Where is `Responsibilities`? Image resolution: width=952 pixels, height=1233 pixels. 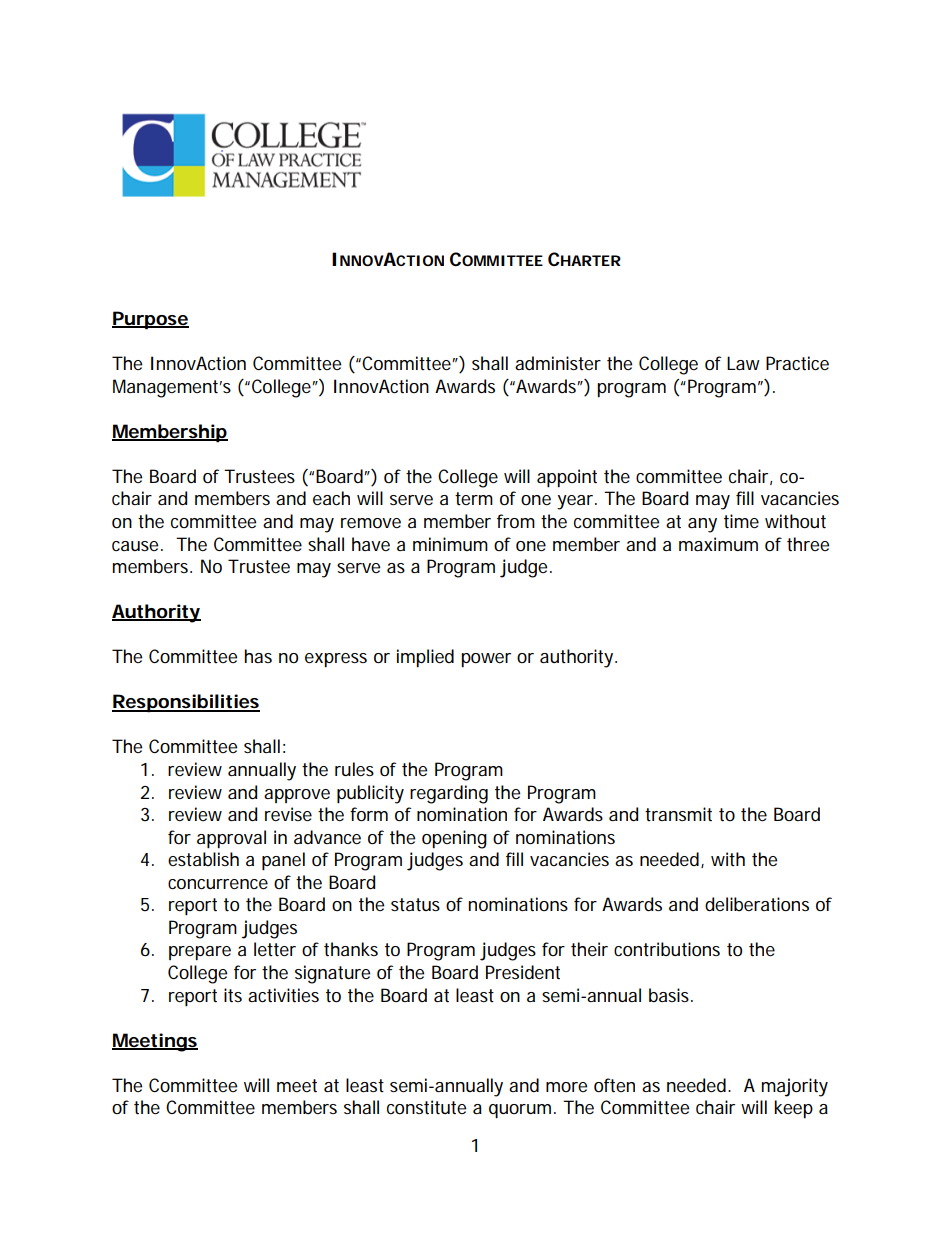 Responsibilities is located at coordinates (186, 703).
